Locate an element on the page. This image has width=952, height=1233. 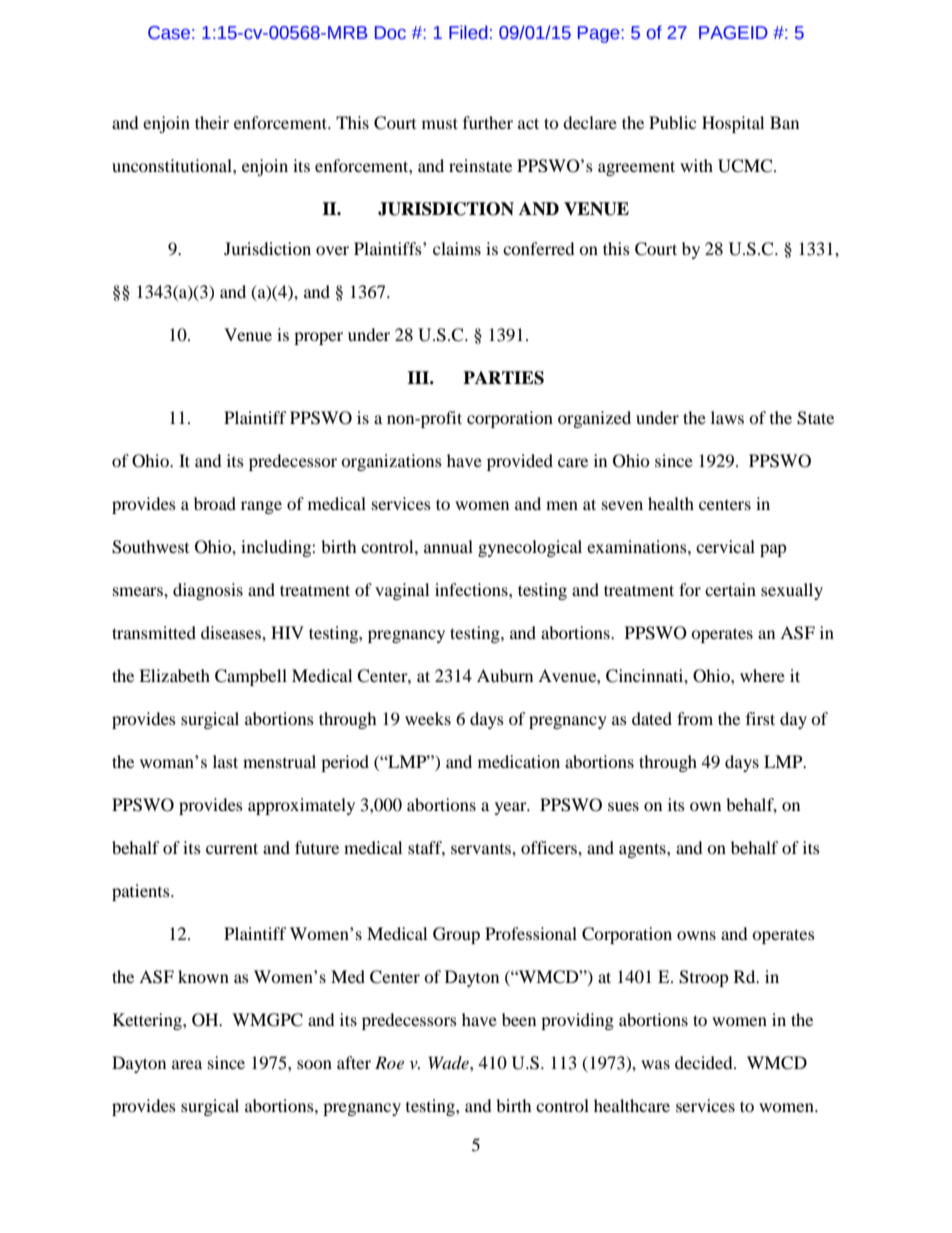
their is located at coordinates (212, 122).
